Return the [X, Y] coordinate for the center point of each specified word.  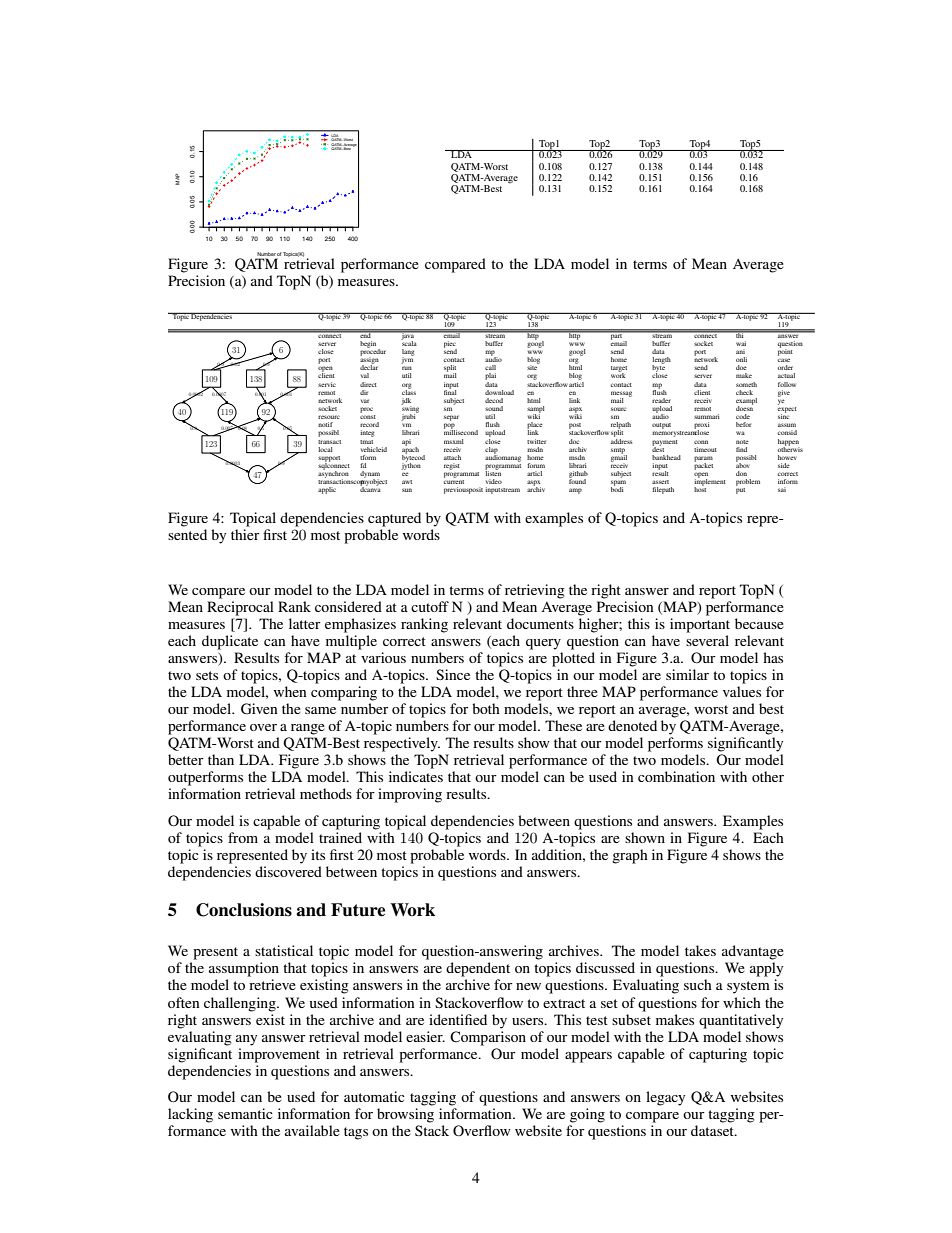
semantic [245, 1113]
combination [676, 776]
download [499, 392]
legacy [665, 1098]
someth [746, 384]
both [486, 708]
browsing [405, 1115]
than [221, 759]
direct [368, 384]
